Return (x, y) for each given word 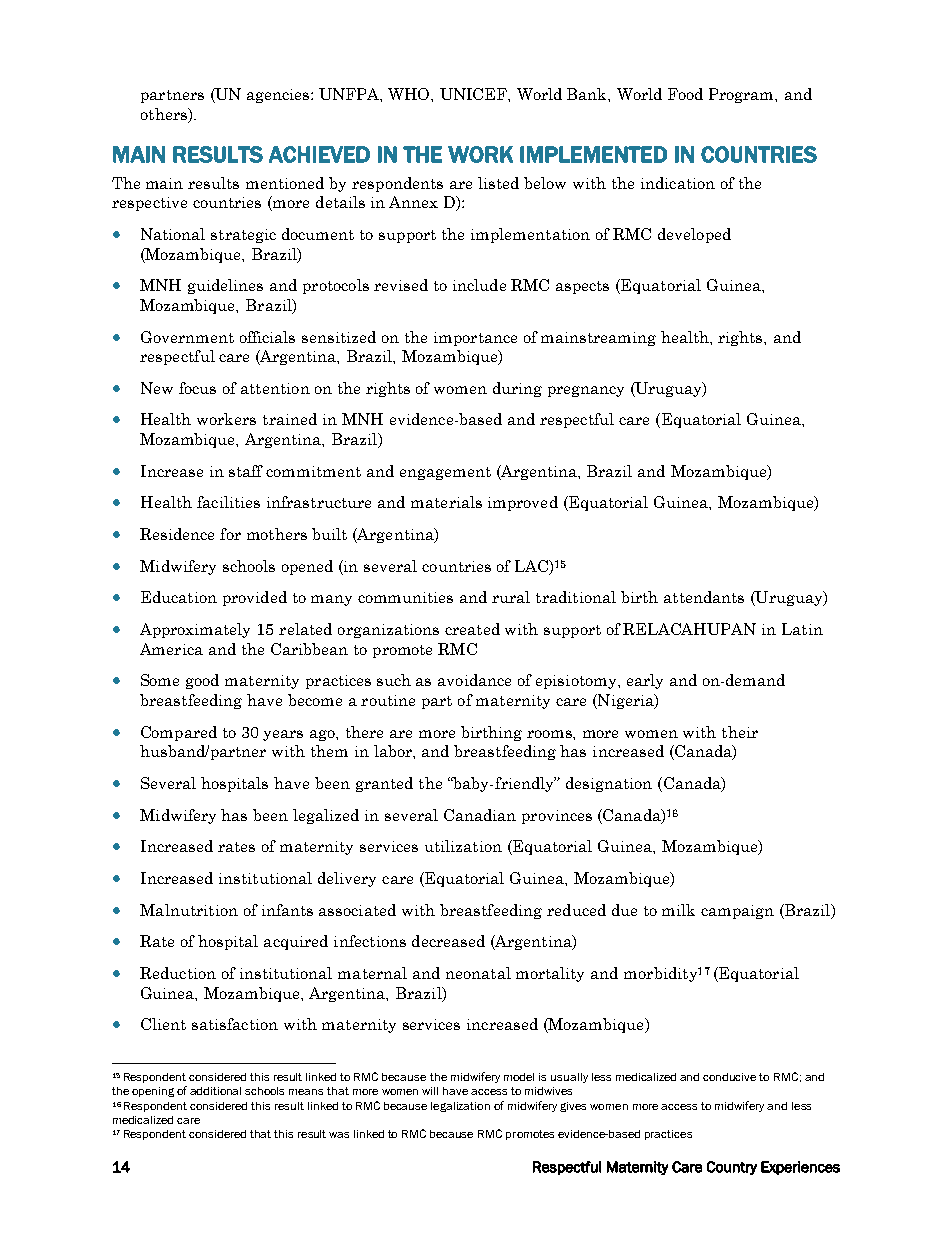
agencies (279, 96)
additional (215, 1091)
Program (743, 95)
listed (498, 183)
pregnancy (586, 391)
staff (246, 471)
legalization (460, 1107)
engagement (445, 473)
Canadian (480, 815)
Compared (179, 733)
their (740, 732)
